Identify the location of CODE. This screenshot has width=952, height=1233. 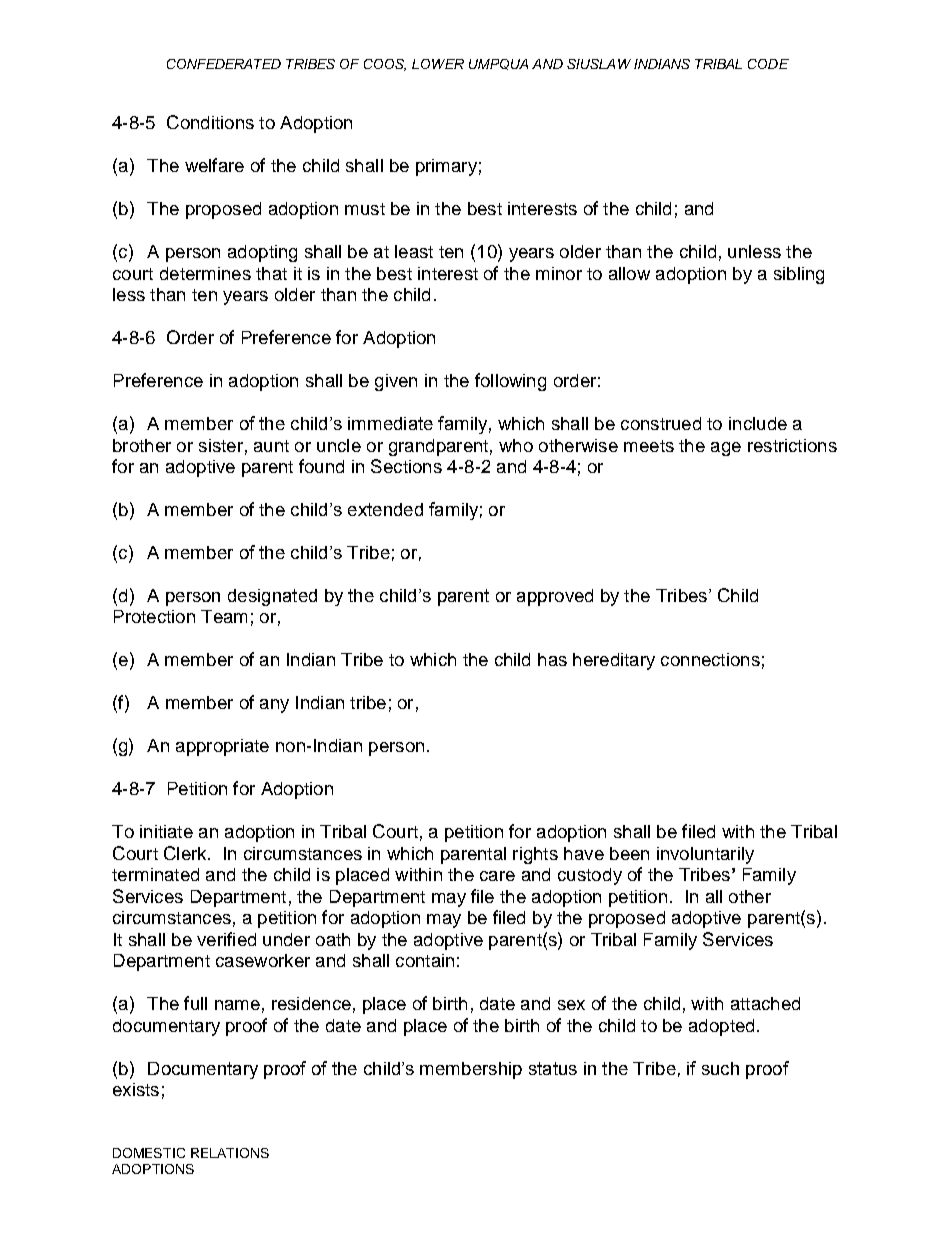
(768, 64).
